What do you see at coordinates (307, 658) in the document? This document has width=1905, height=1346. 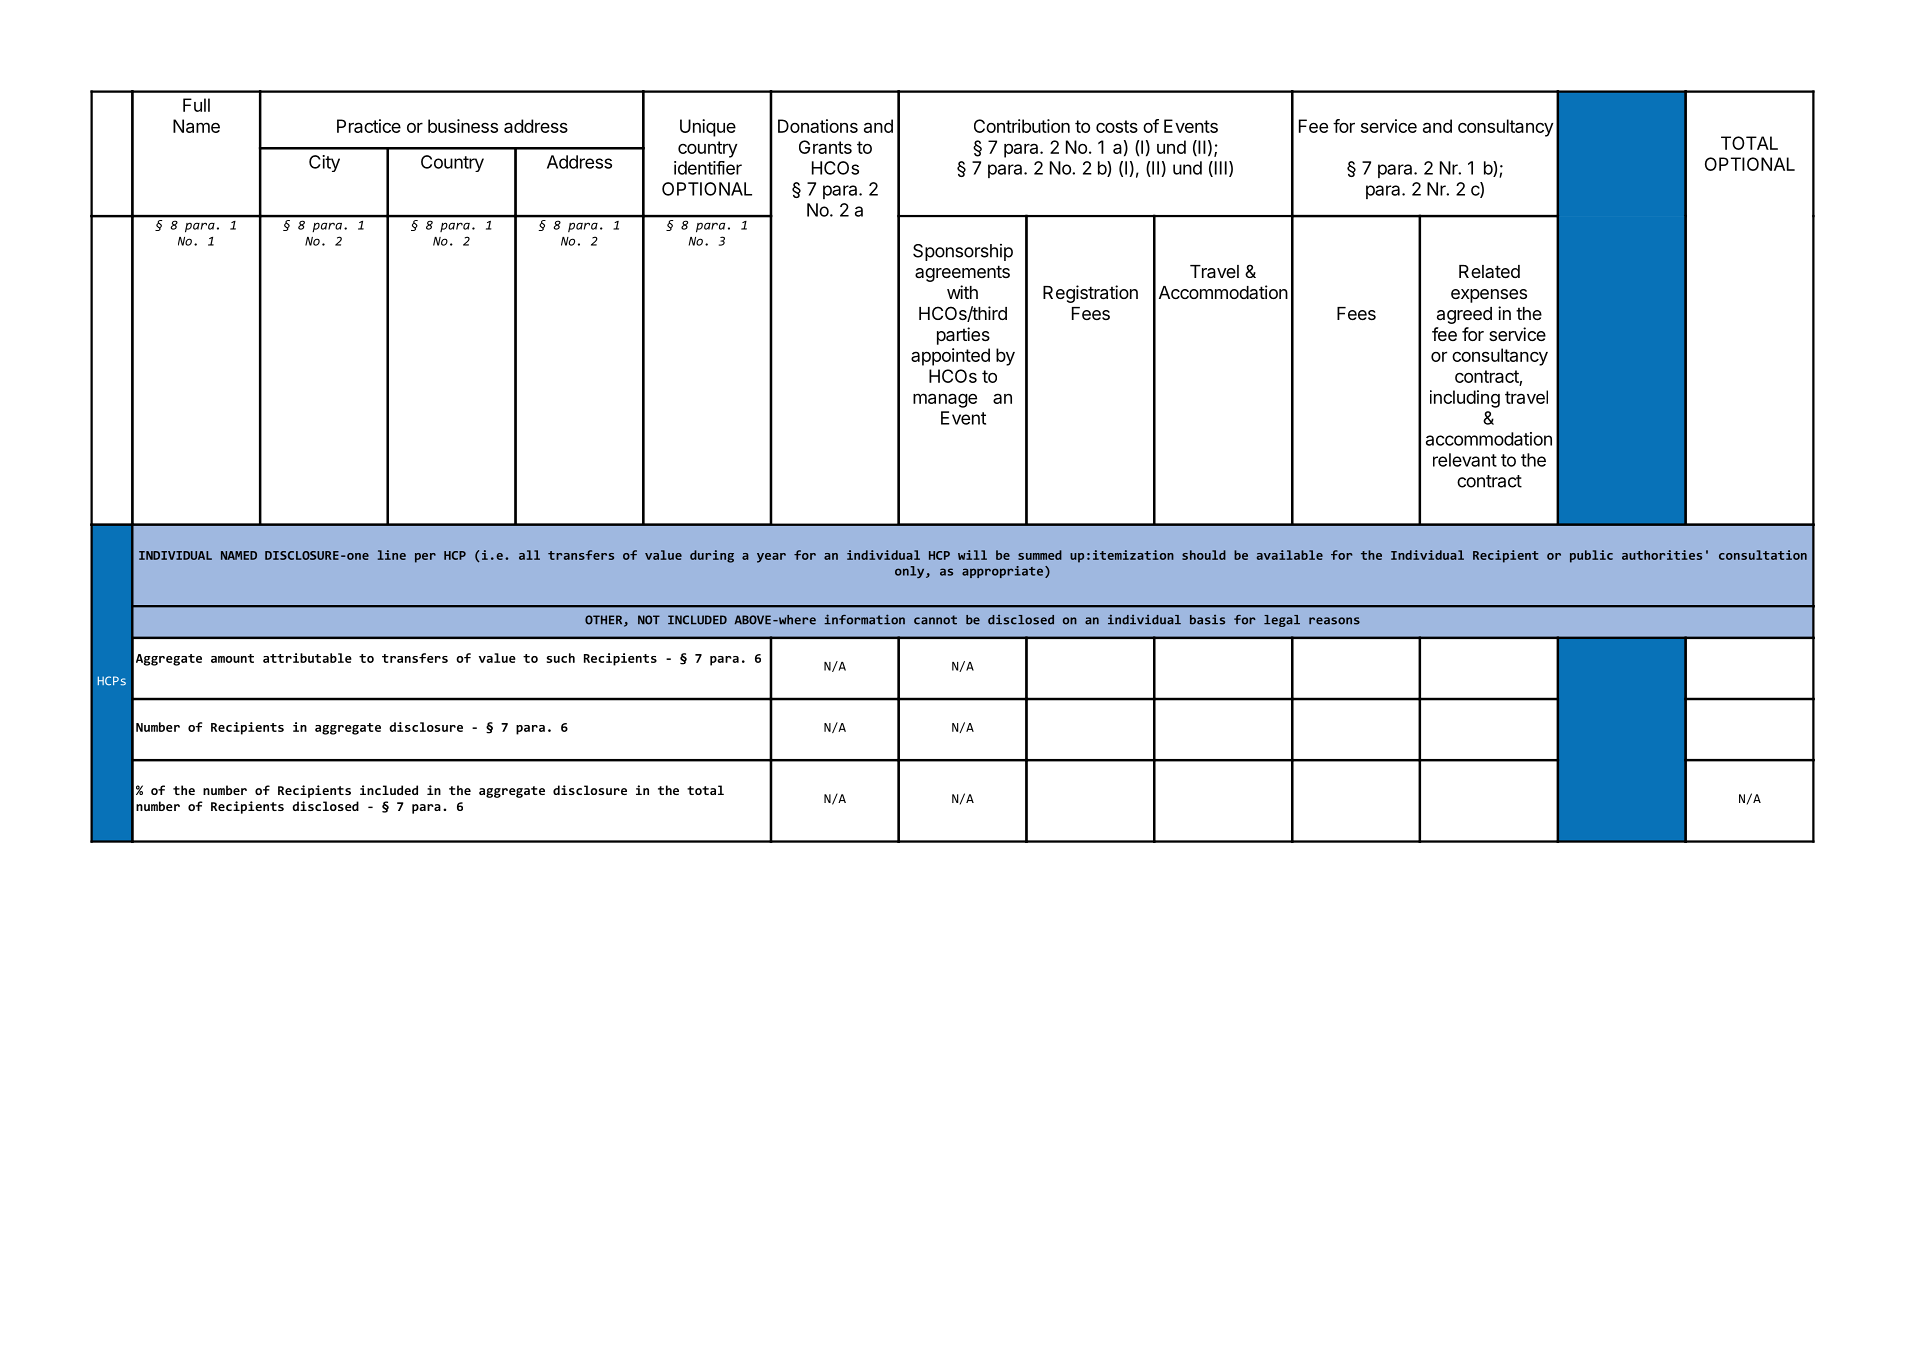 I see `attributable` at bounding box center [307, 658].
